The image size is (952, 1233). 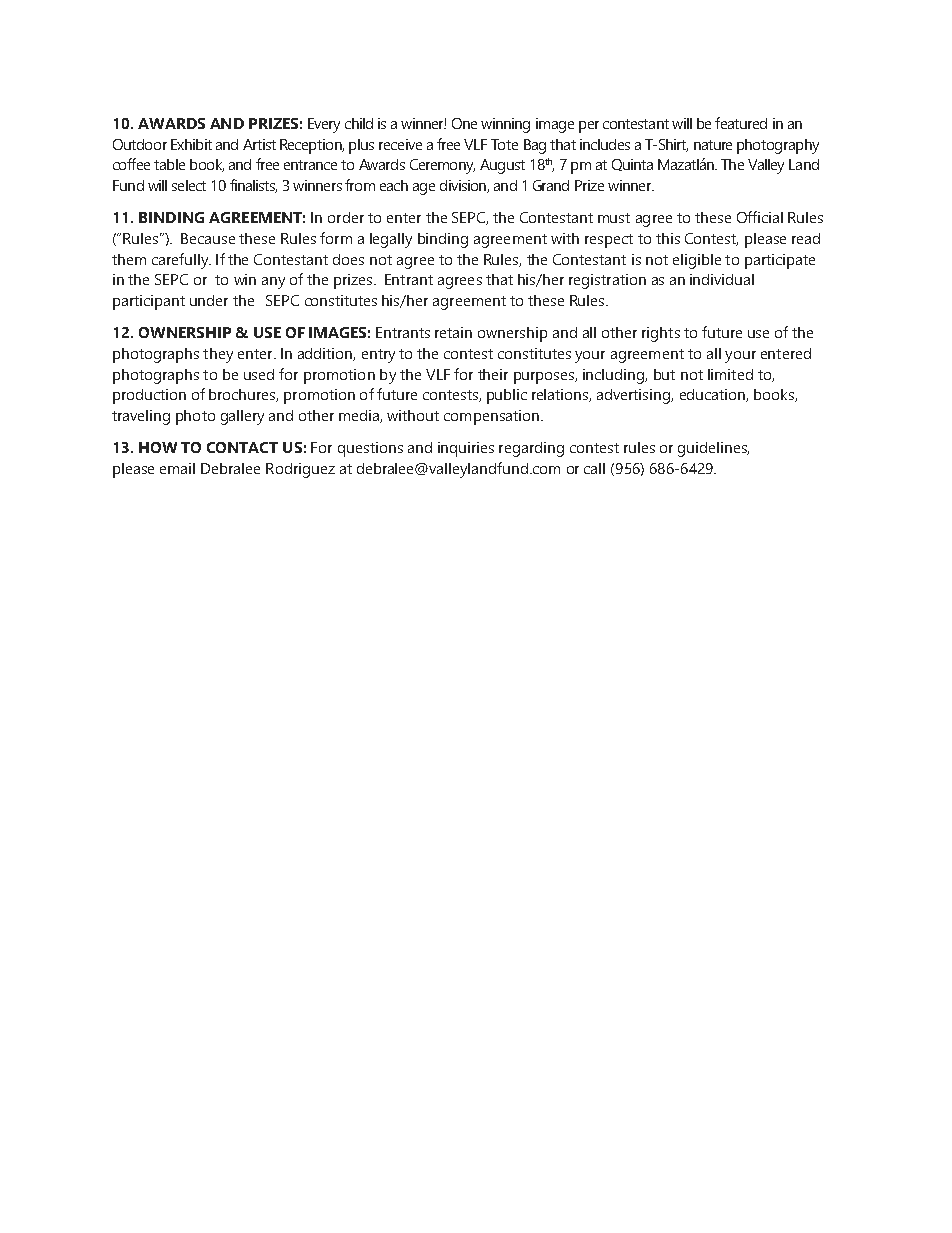 What do you see at coordinates (730, 374) in the screenshot?
I see `limited` at bounding box center [730, 374].
